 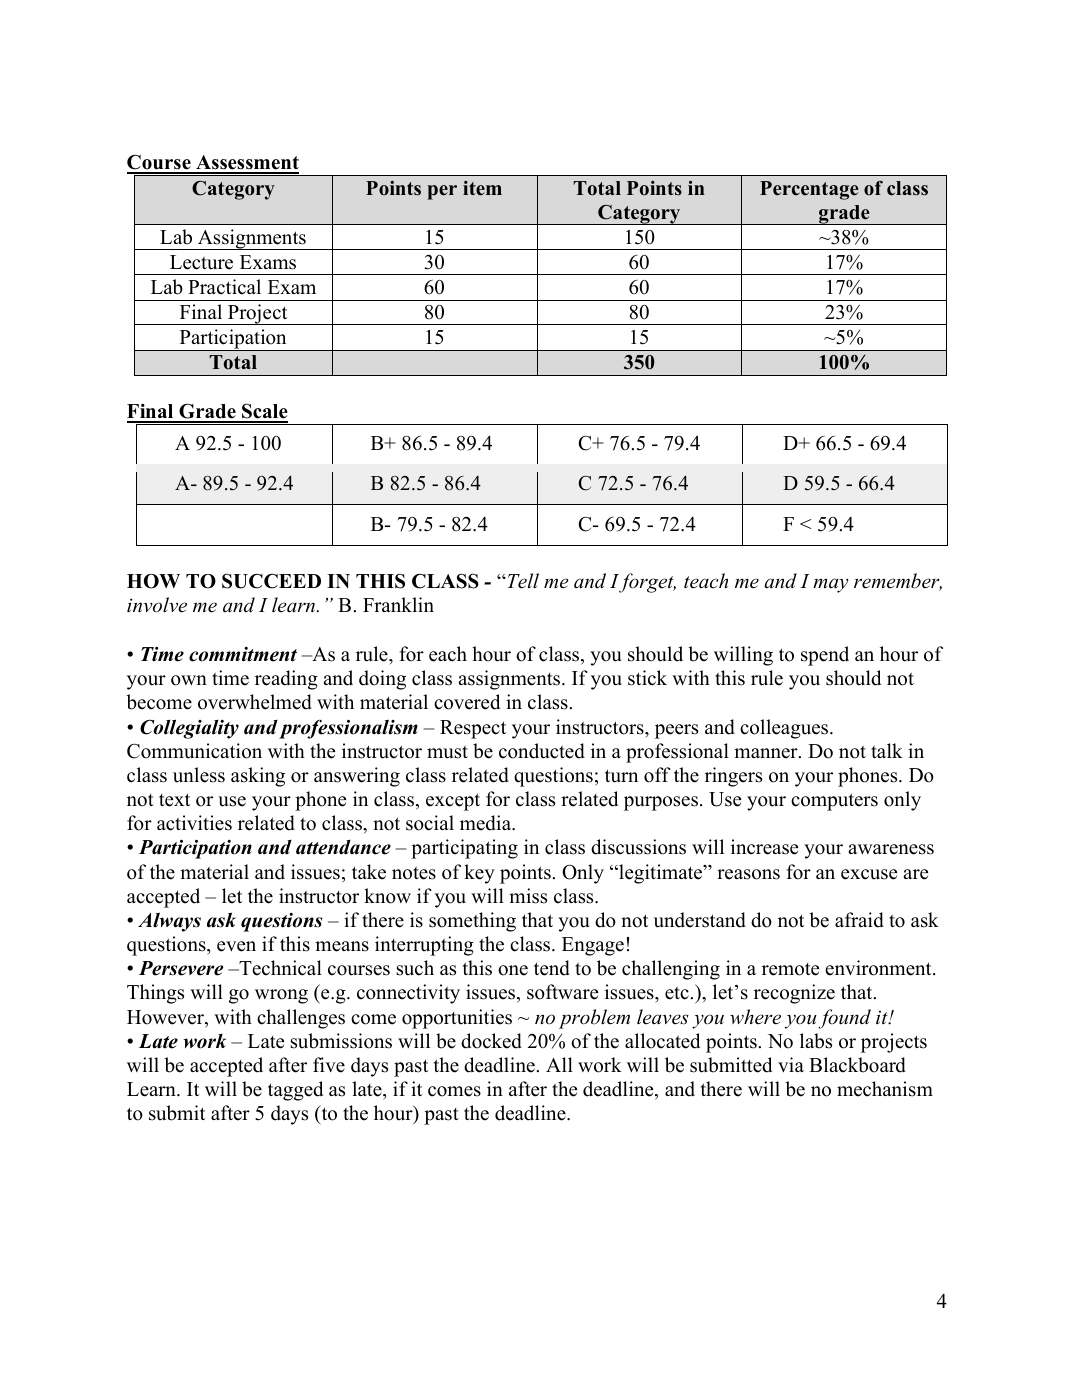 What do you see at coordinates (830, 585) in the screenshot?
I see `may` at bounding box center [830, 585].
